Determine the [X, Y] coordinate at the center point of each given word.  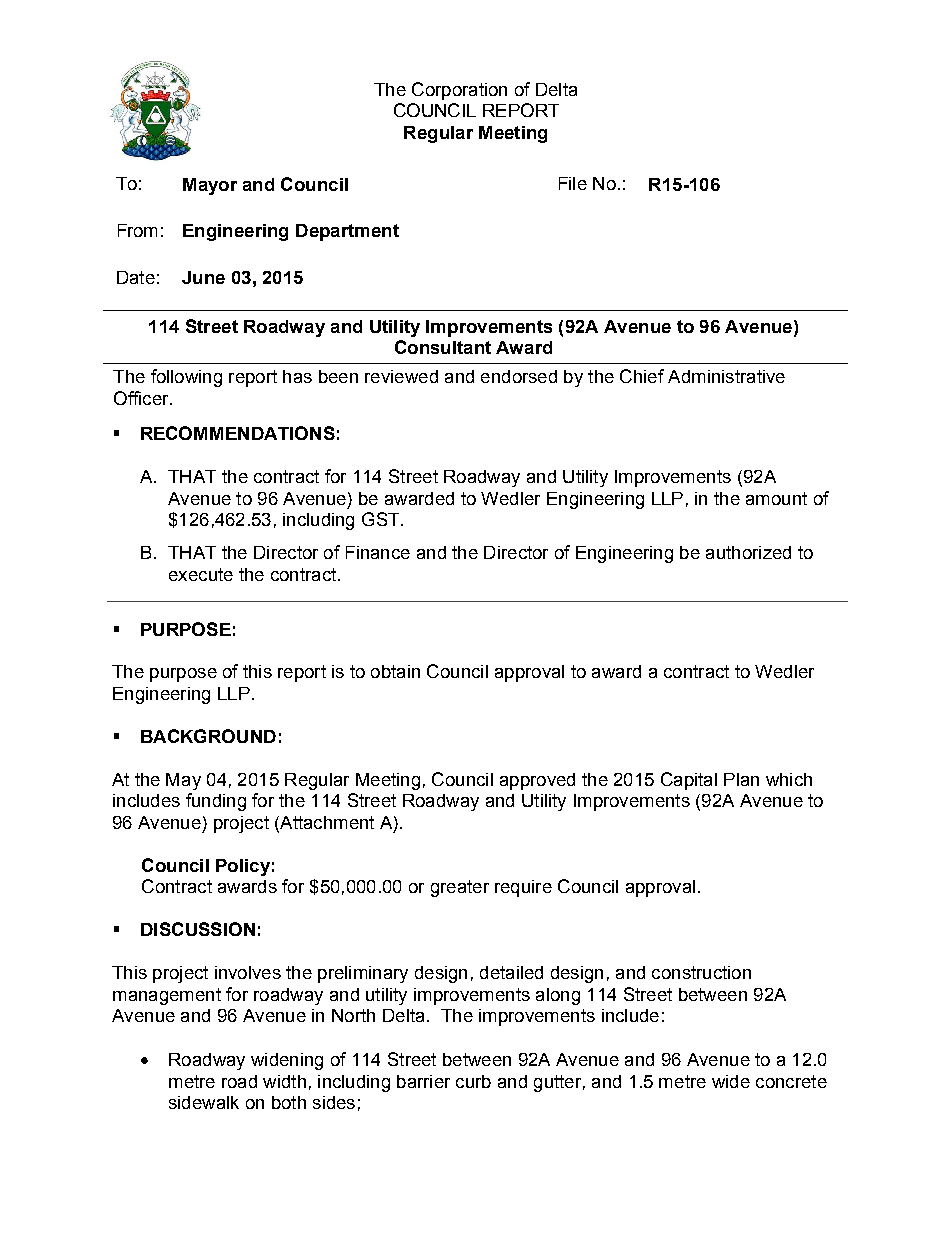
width [284, 1081]
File [573, 183]
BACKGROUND [208, 736]
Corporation [459, 91]
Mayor [210, 186]
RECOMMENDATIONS [238, 433]
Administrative [726, 376]
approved [537, 781]
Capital [689, 781]
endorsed [519, 376]
